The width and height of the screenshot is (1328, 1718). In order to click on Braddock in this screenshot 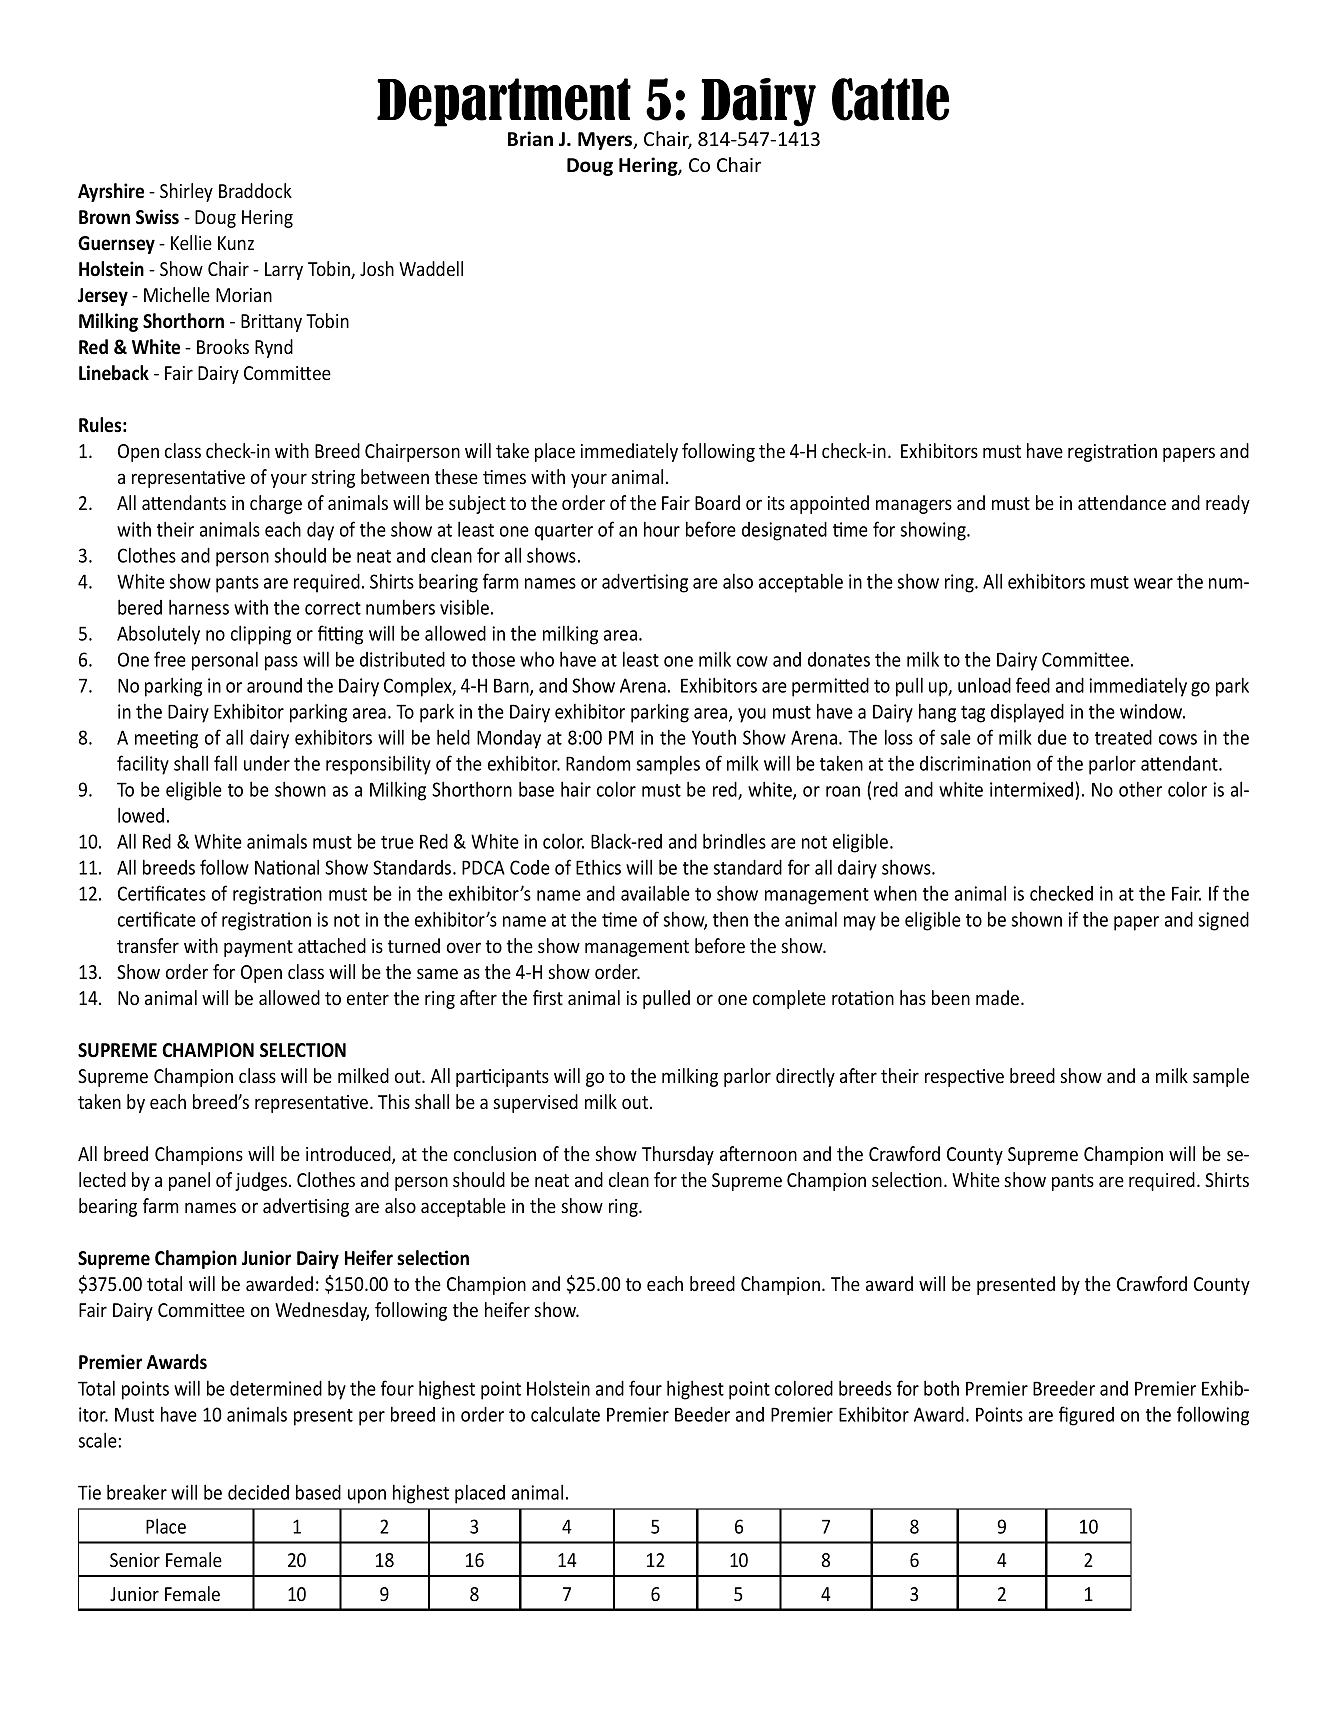, I will do `click(255, 190)`.
